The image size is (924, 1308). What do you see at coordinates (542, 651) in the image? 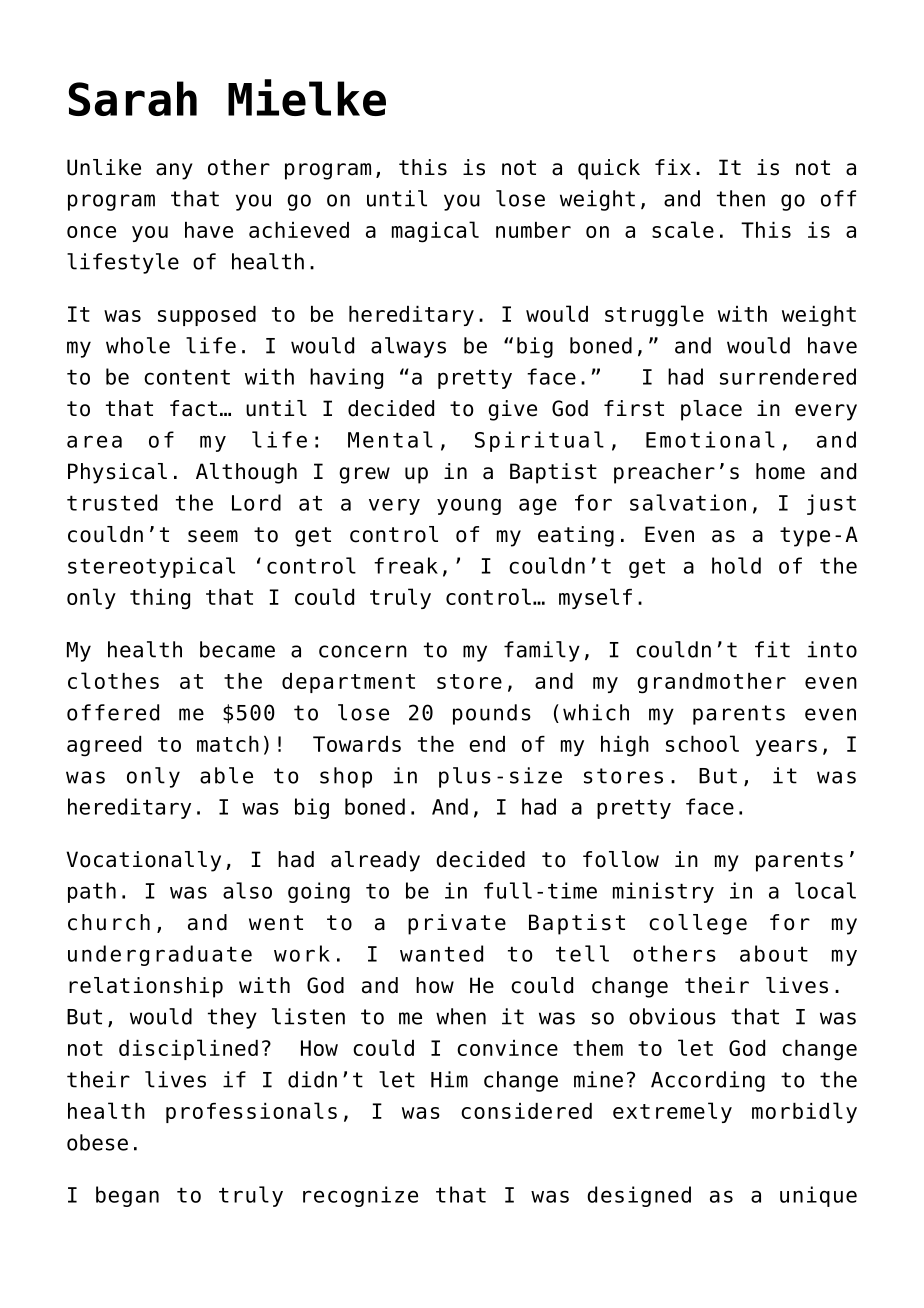
I see `family` at bounding box center [542, 651].
